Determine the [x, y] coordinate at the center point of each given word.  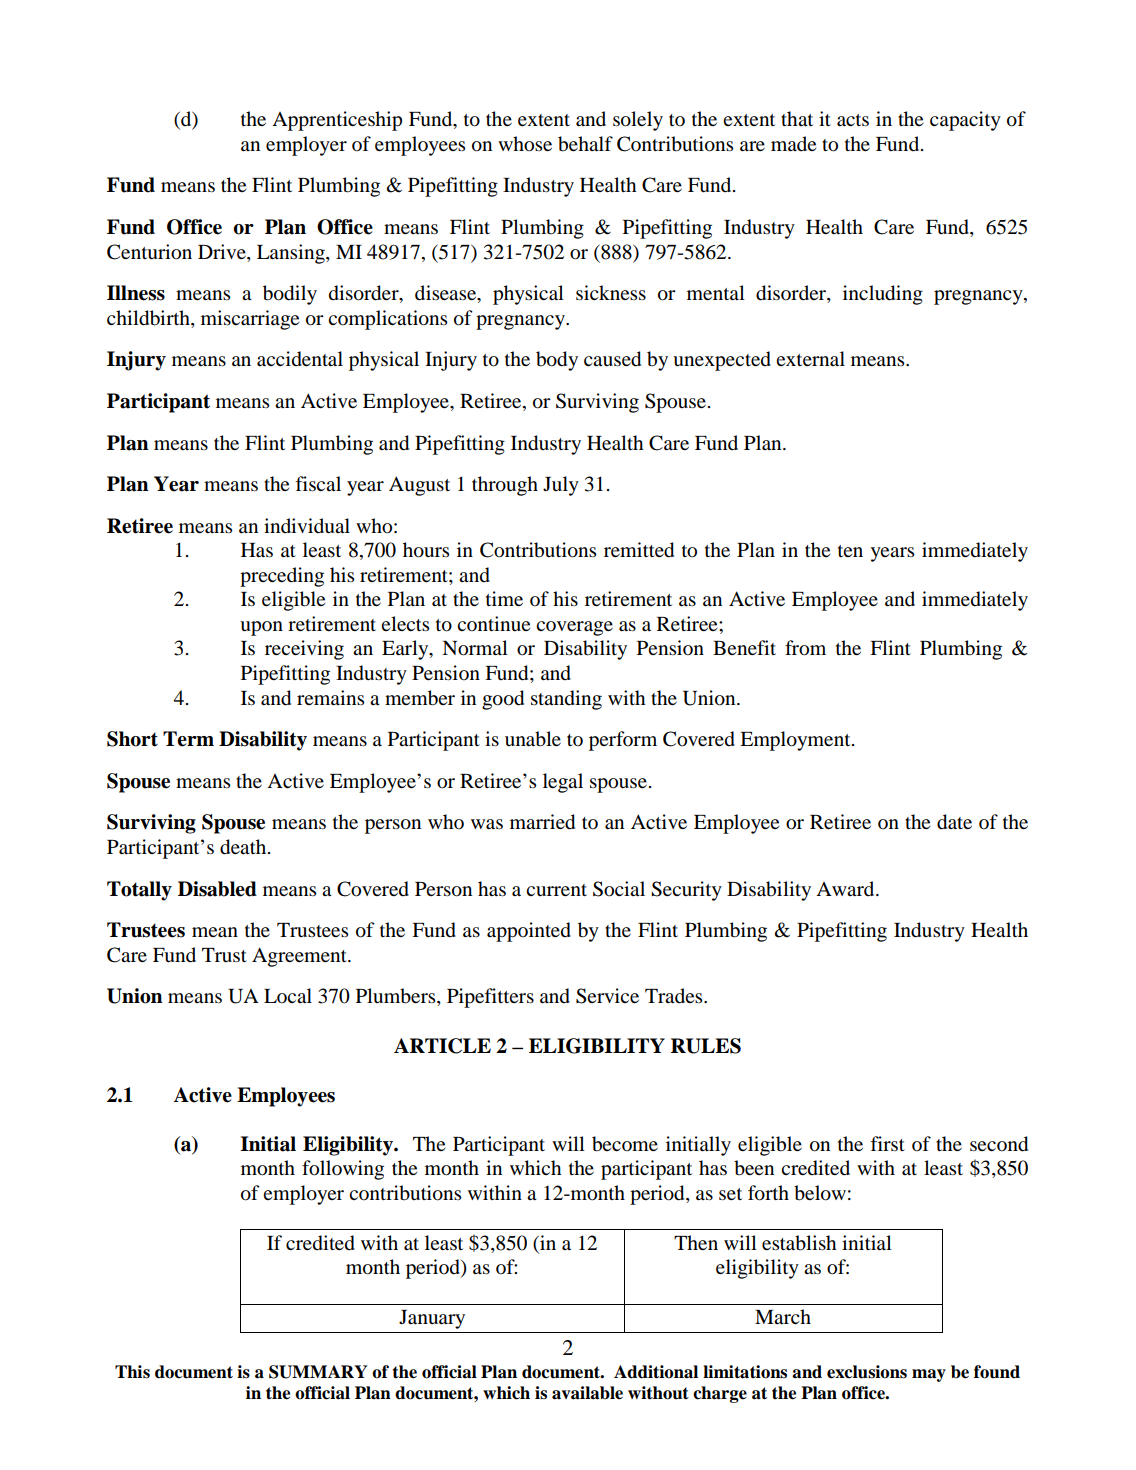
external [810, 358]
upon [261, 628]
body [557, 361]
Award [846, 889]
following [343, 1170]
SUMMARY [318, 1372]
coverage [574, 628]
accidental [300, 359]
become [625, 1144]
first [887, 1144]
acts [853, 120]
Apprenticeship [337, 121]
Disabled [217, 889]
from [805, 648]
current [556, 890]
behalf [585, 144]
